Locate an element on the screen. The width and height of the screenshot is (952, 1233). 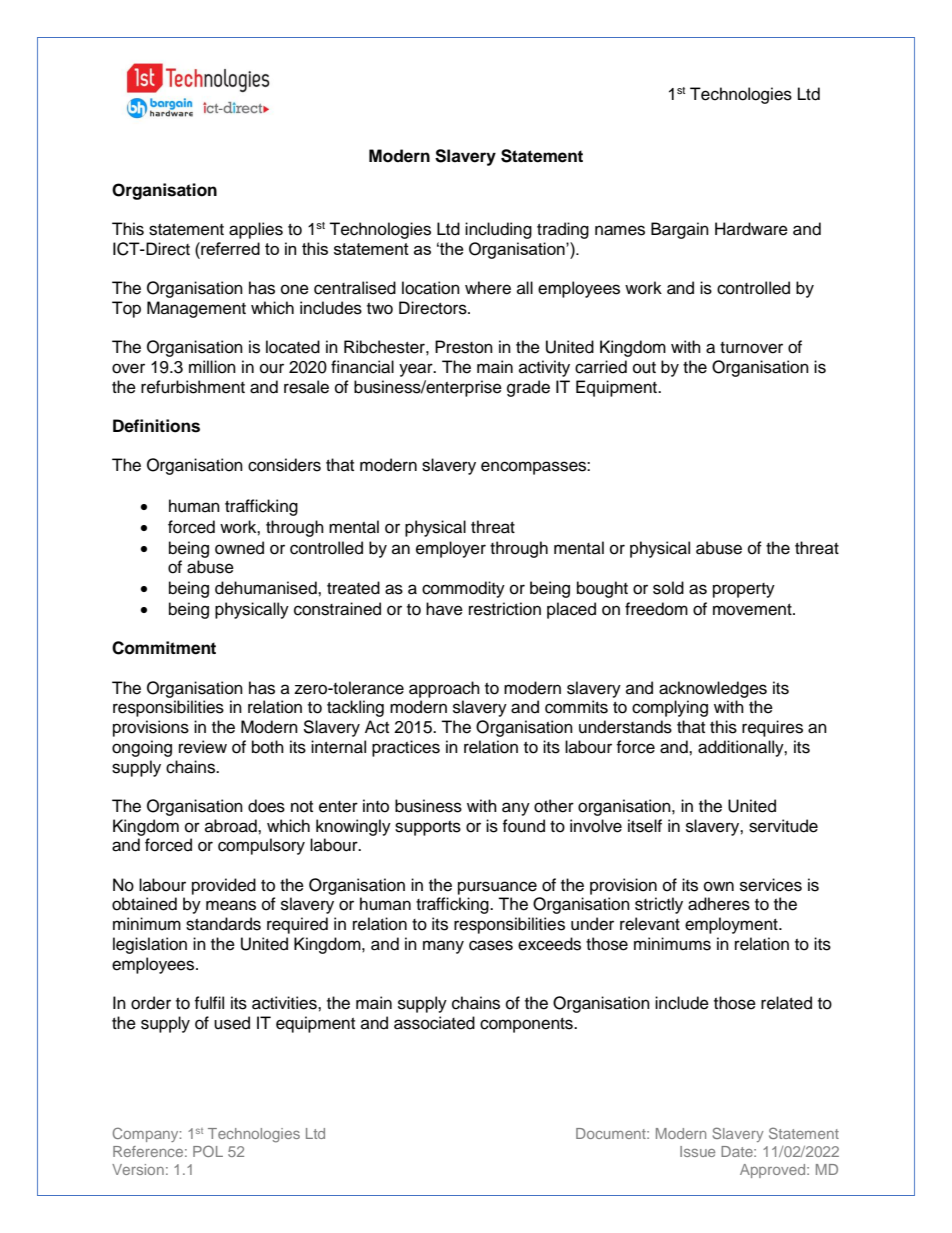
employment is located at coordinates (732, 925).
